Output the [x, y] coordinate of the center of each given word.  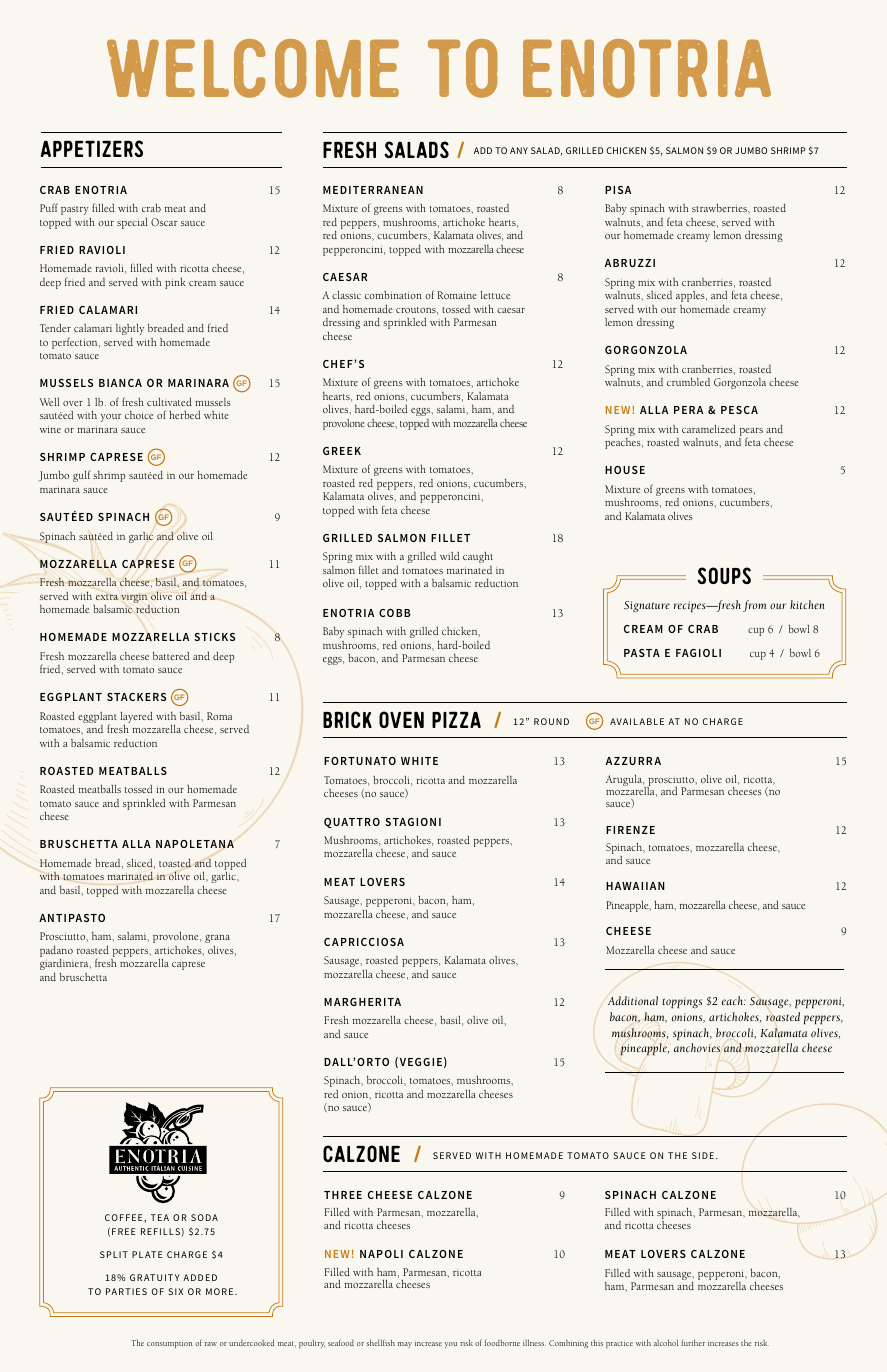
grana [217, 940]
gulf [82, 476]
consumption [170, 1344]
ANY [519, 150]
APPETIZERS [92, 148]
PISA [618, 190]
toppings [682, 1002]
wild [449, 556]
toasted [175, 863]
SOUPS [724, 575]
